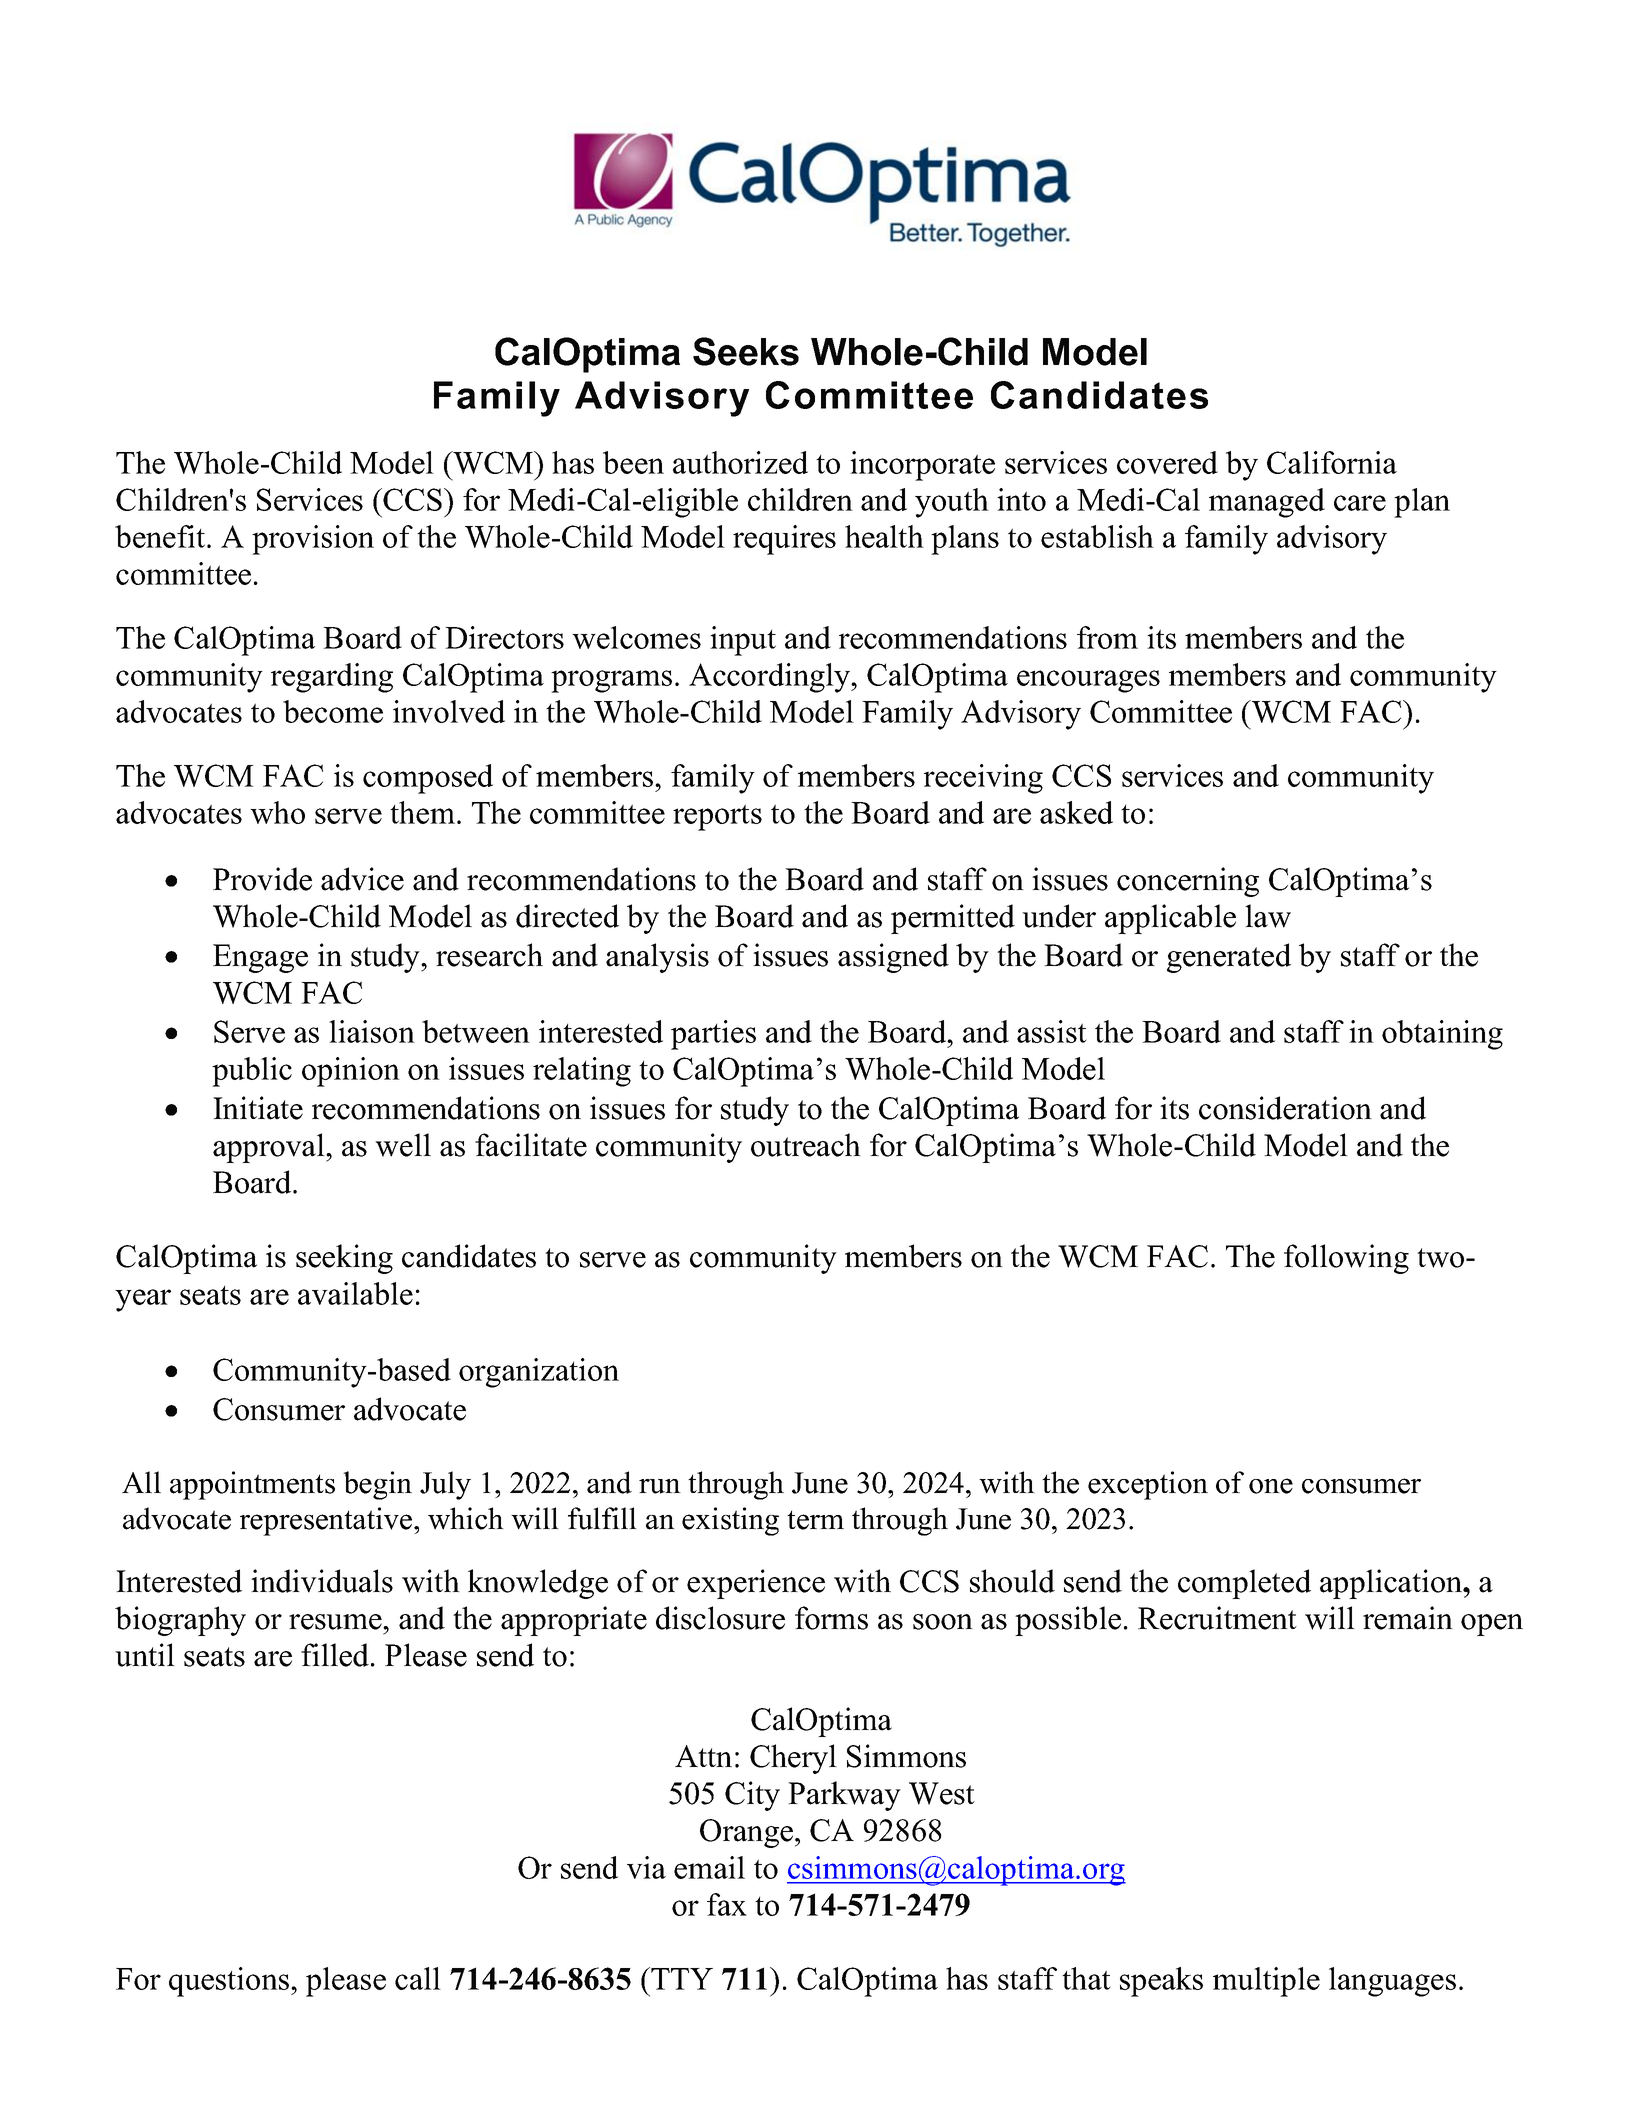 The width and height of the image is (1643, 2127). Describe the element at coordinates (1332, 462) in the image. I see `California` at that location.
